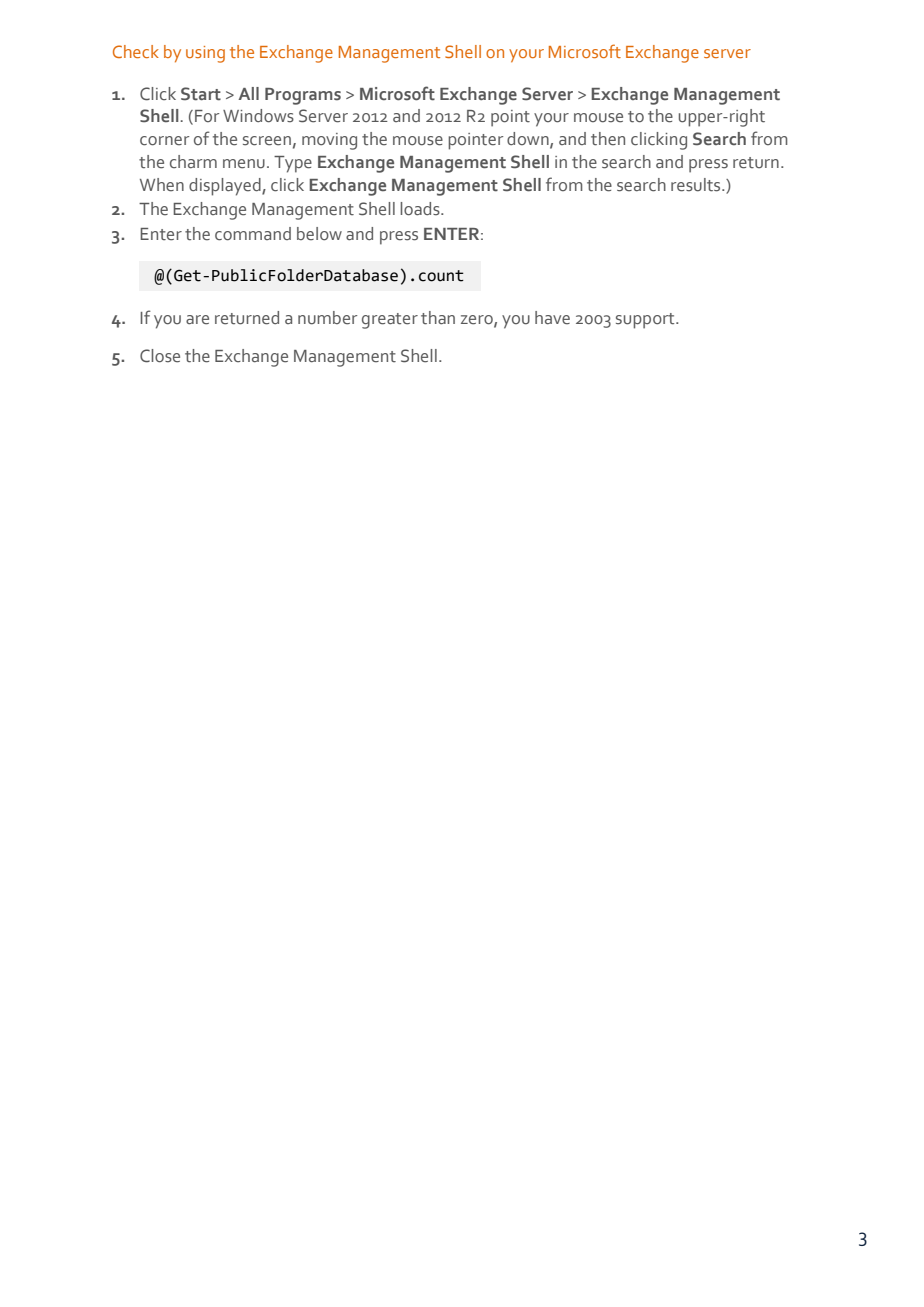 Image resolution: width=924 pixels, height=1307 pixels. I want to click on displayed, so click(226, 187).
